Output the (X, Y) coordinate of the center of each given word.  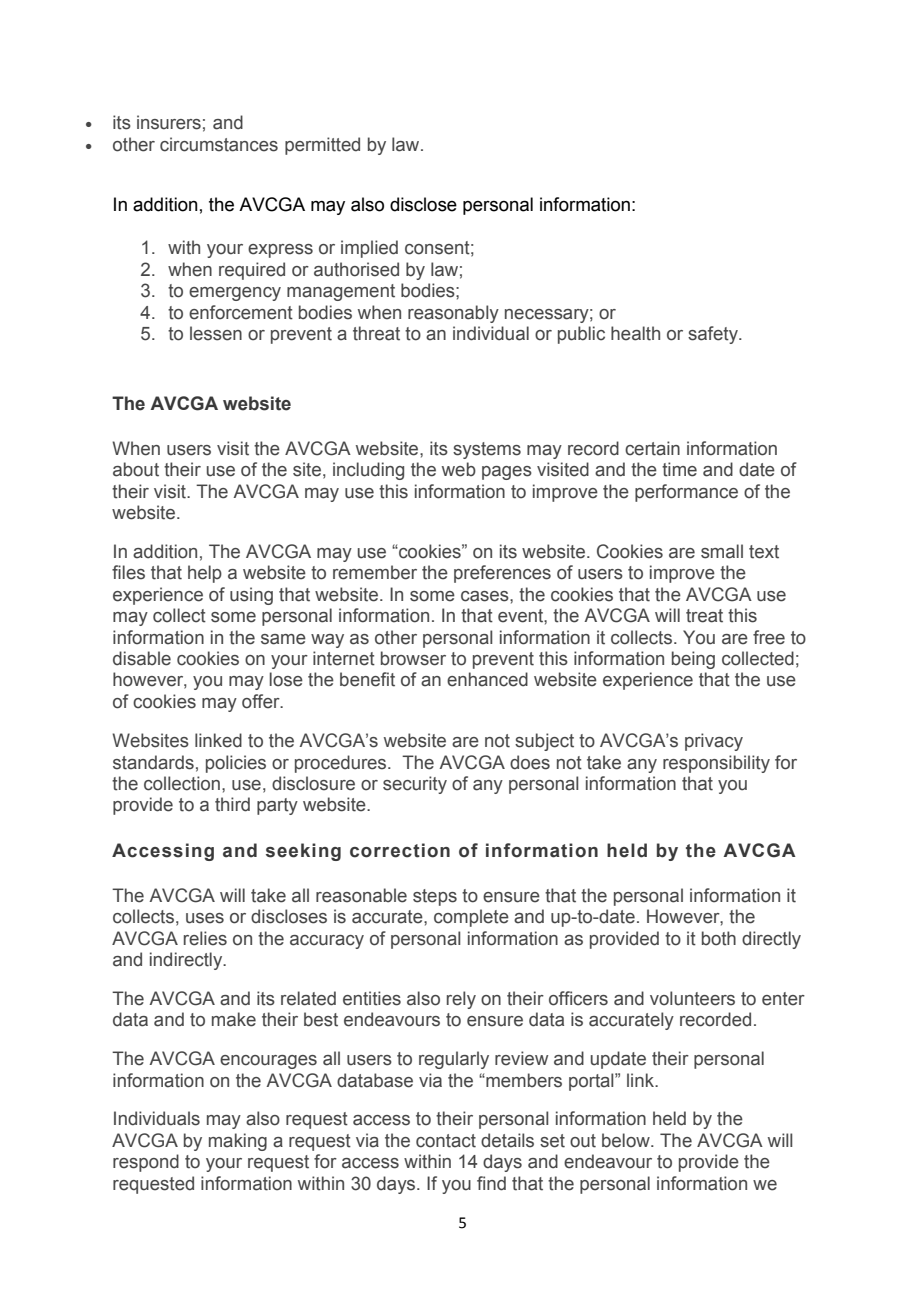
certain (652, 448)
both (719, 938)
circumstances (219, 144)
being (693, 660)
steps (435, 897)
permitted (322, 146)
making (238, 1142)
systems (487, 450)
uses (205, 918)
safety (714, 335)
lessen (216, 333)
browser (413, 658)
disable (142, 658)
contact (446, 1141)
